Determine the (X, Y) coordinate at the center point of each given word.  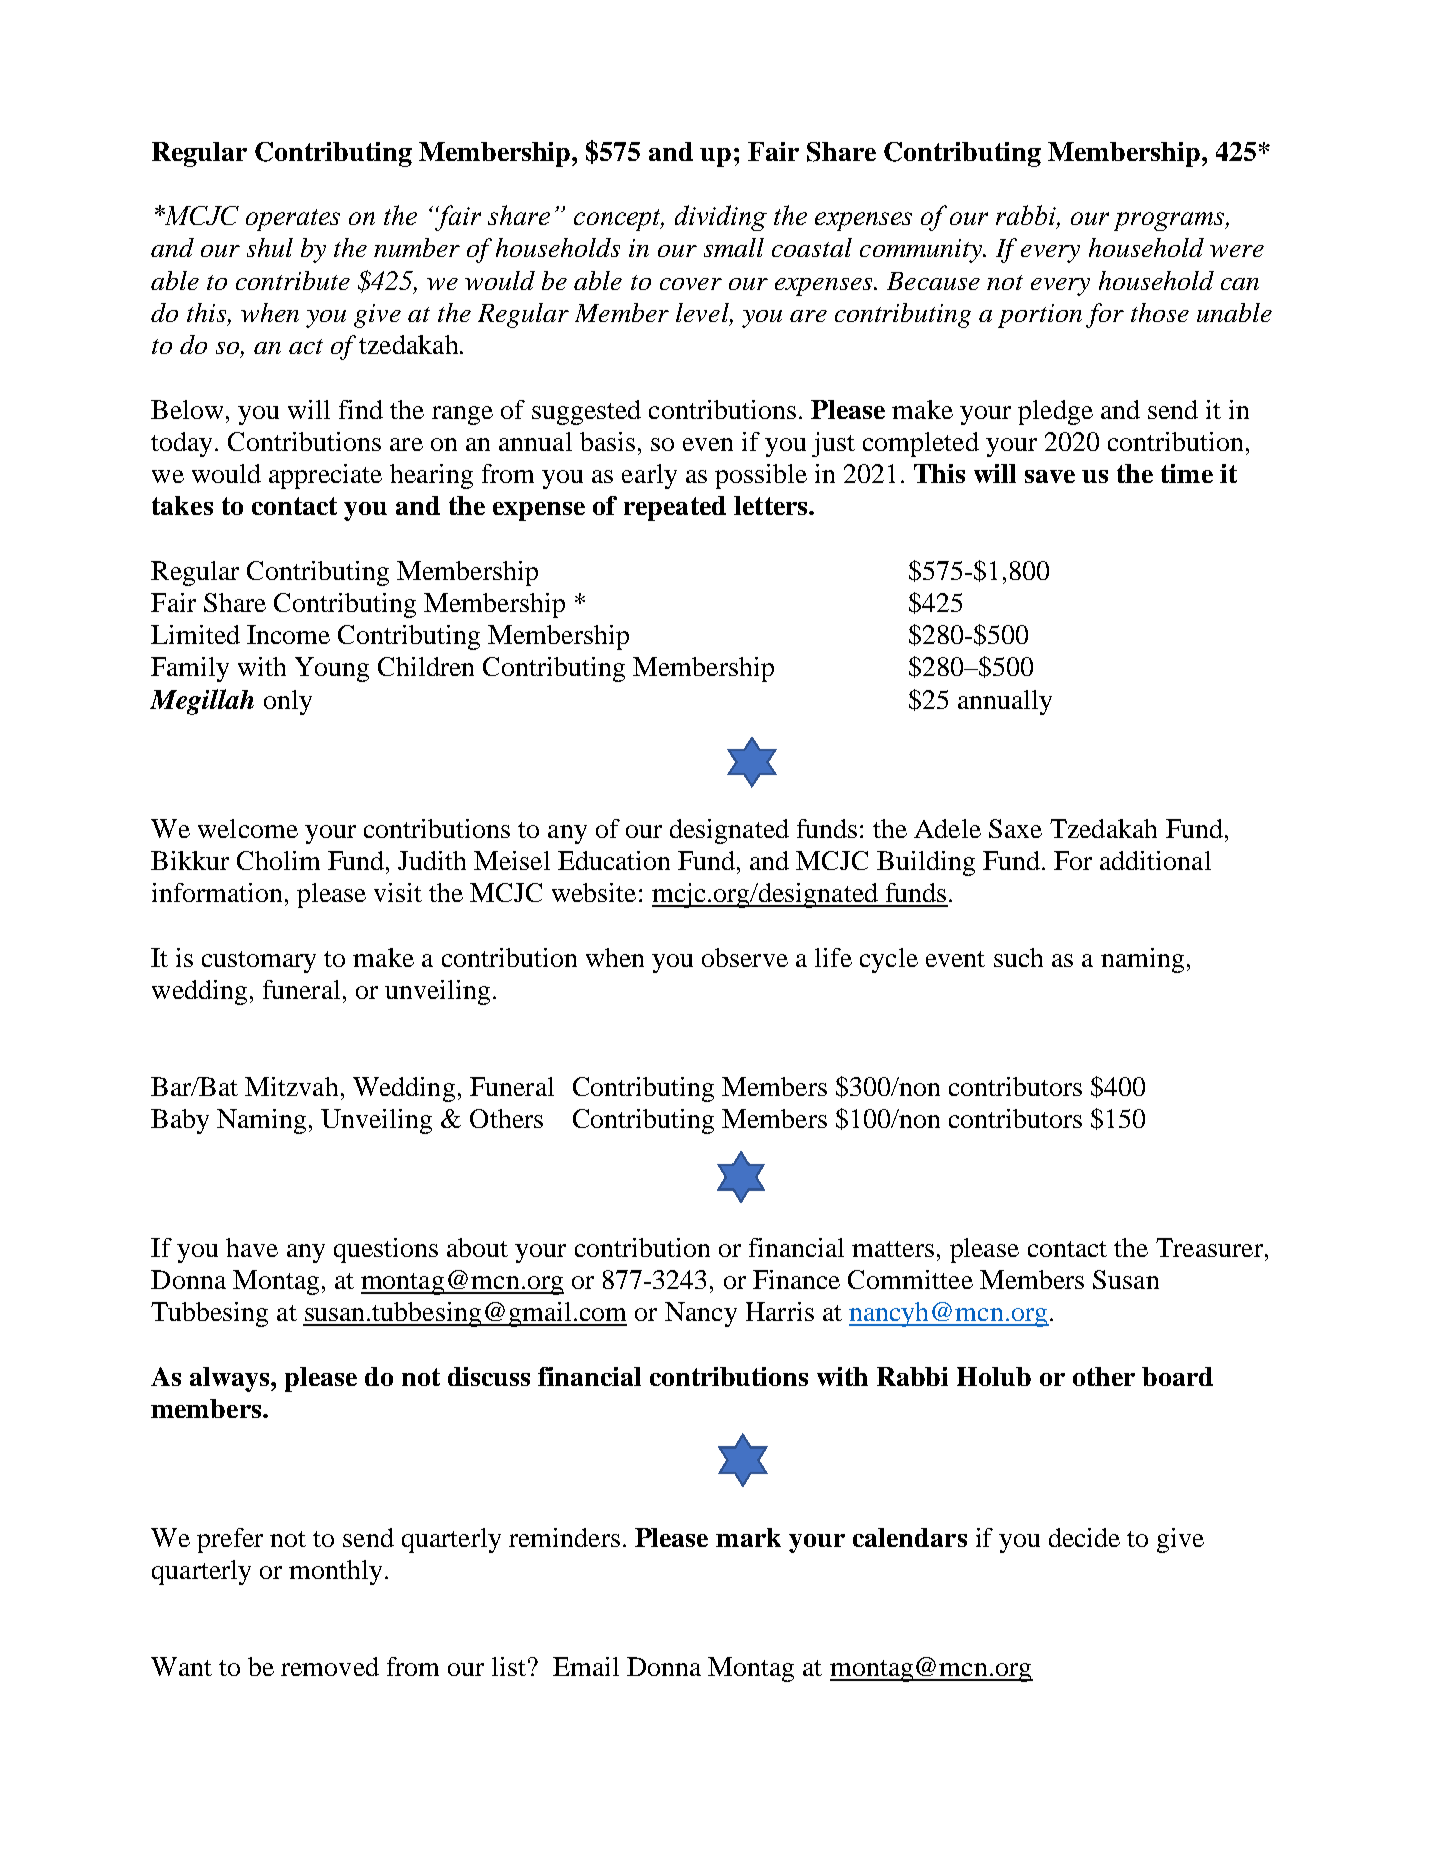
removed (330, 1666)
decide (1084, 1537)
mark (748, 1537)
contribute (293, 280)
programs (1170, 221)
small (734, 247)
